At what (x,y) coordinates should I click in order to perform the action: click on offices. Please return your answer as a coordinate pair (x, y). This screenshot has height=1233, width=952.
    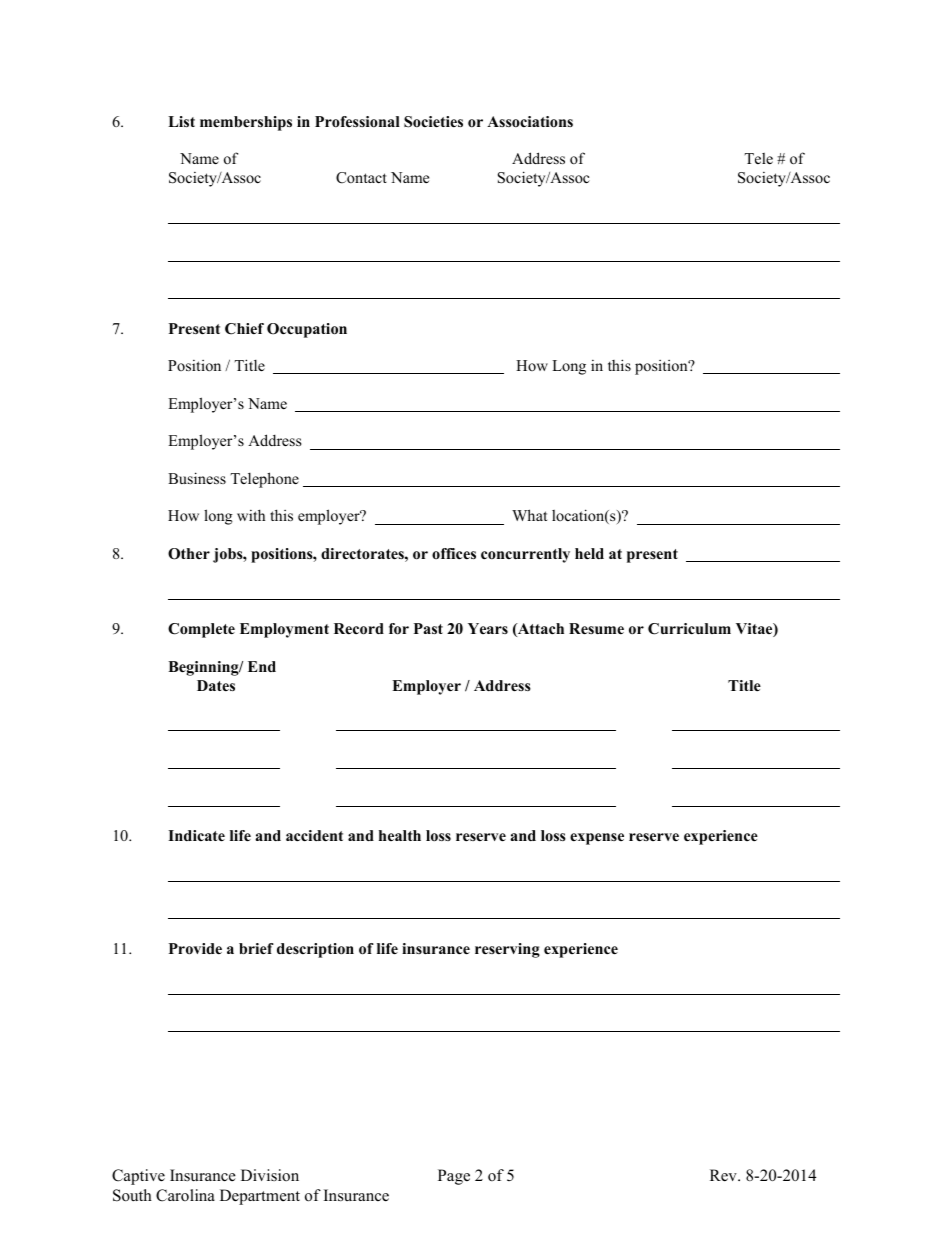
    Looking at the image, I should click on (454, 553).
